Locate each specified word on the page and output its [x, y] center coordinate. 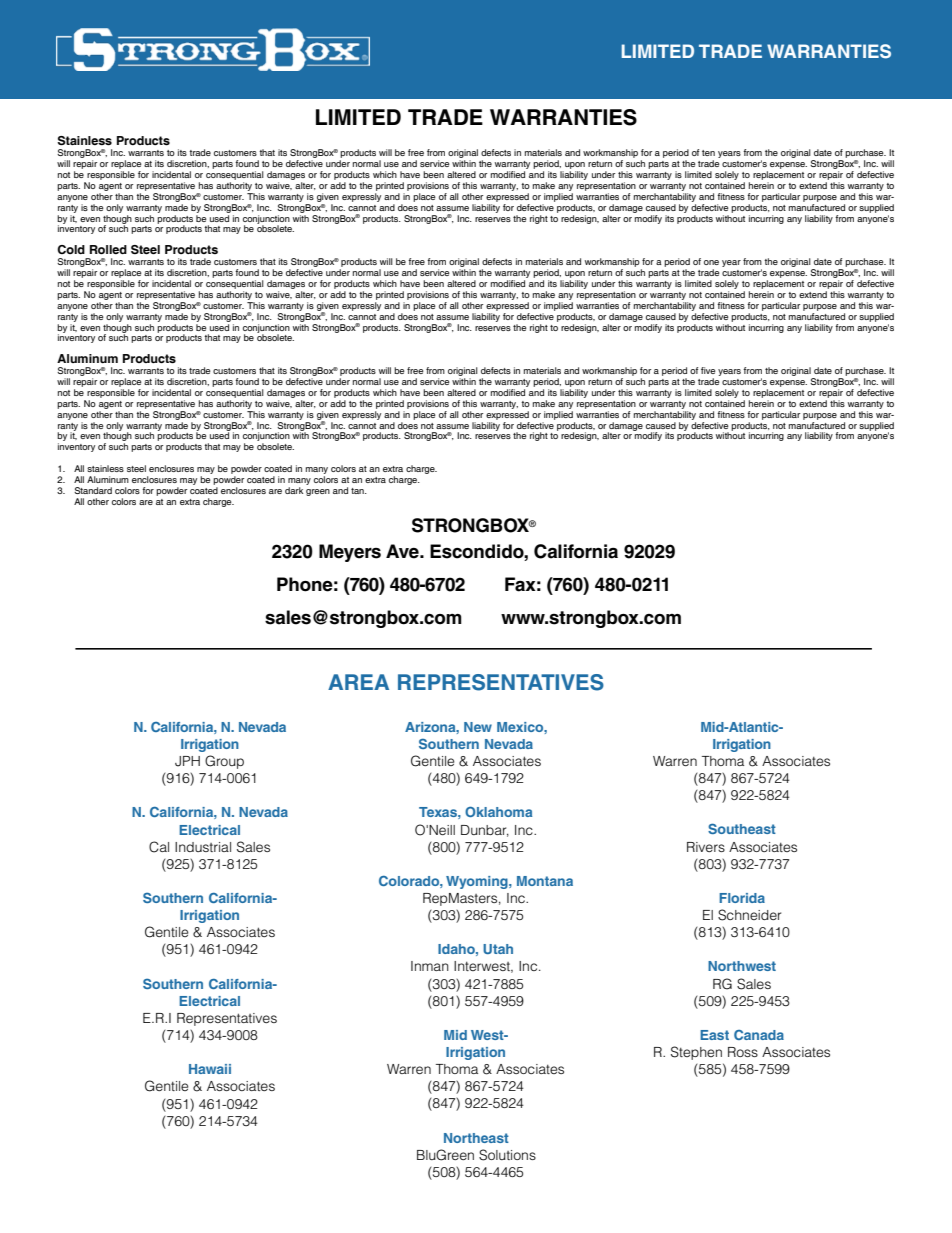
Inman [430, 966]
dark [294, 490]
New [478, 727]
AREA [358, 682]
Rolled [108, 249]
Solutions [507, 1155]
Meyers [350, 553]
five [708, 370]
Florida [742, 898]
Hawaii [210, 1069]
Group [224, 762]
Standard [93, 490]
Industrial [203, 847]
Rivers [706, 847]
